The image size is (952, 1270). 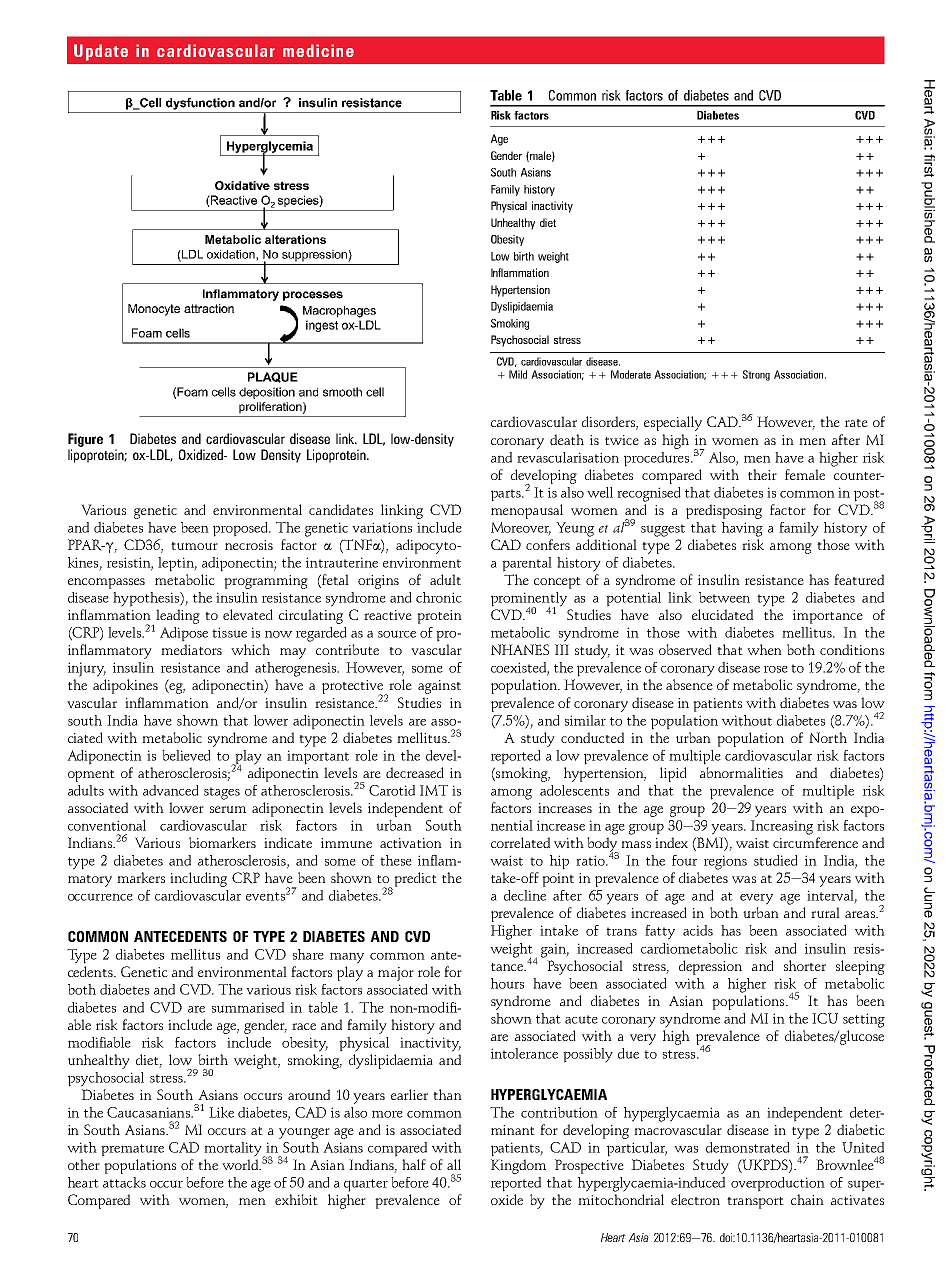 What do you see at coordinates (318, 50) in the document?
I see `medicine` at bounding box center [318, 50].
